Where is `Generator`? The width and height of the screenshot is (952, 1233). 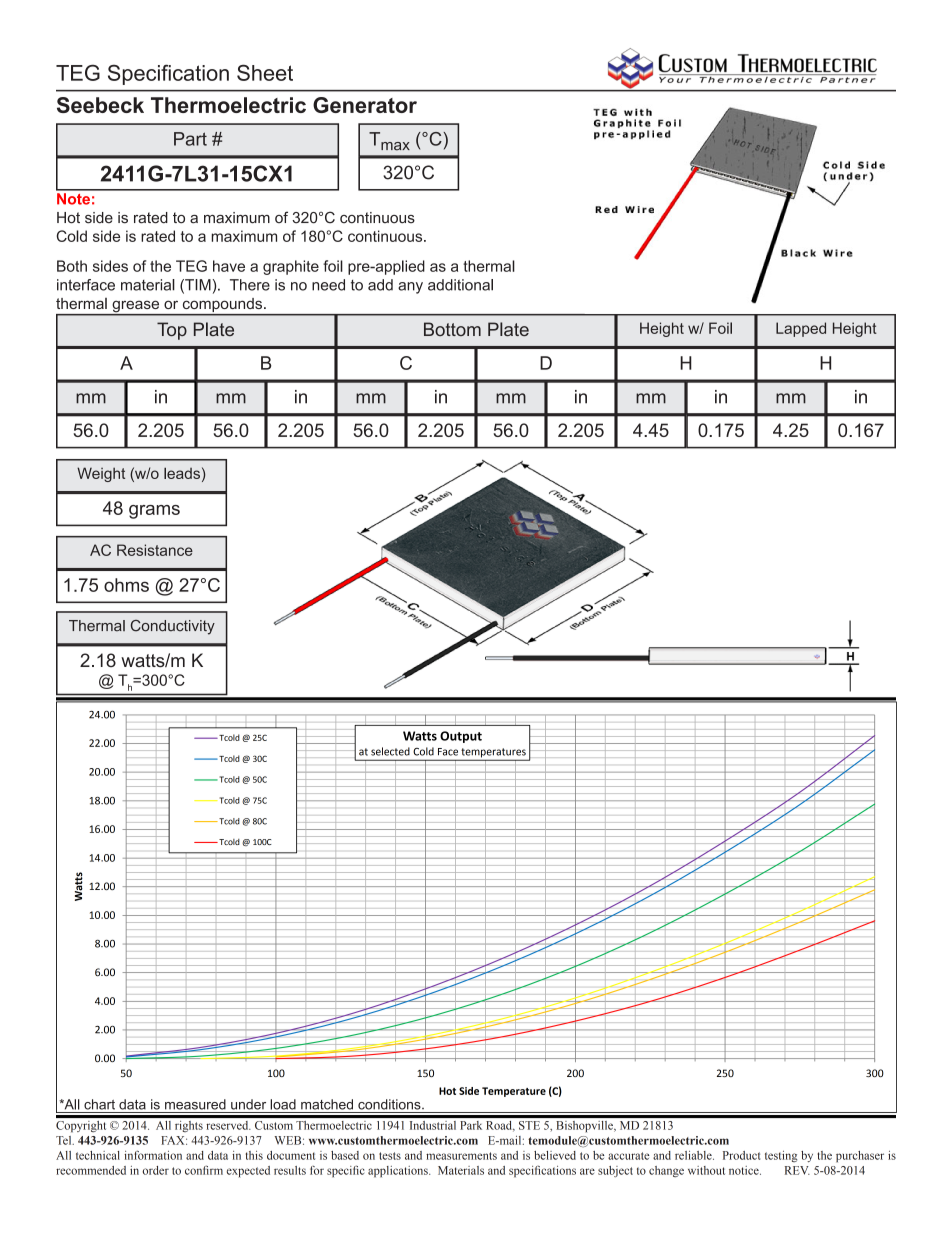
Generator is located at coordinates (365, 105).
